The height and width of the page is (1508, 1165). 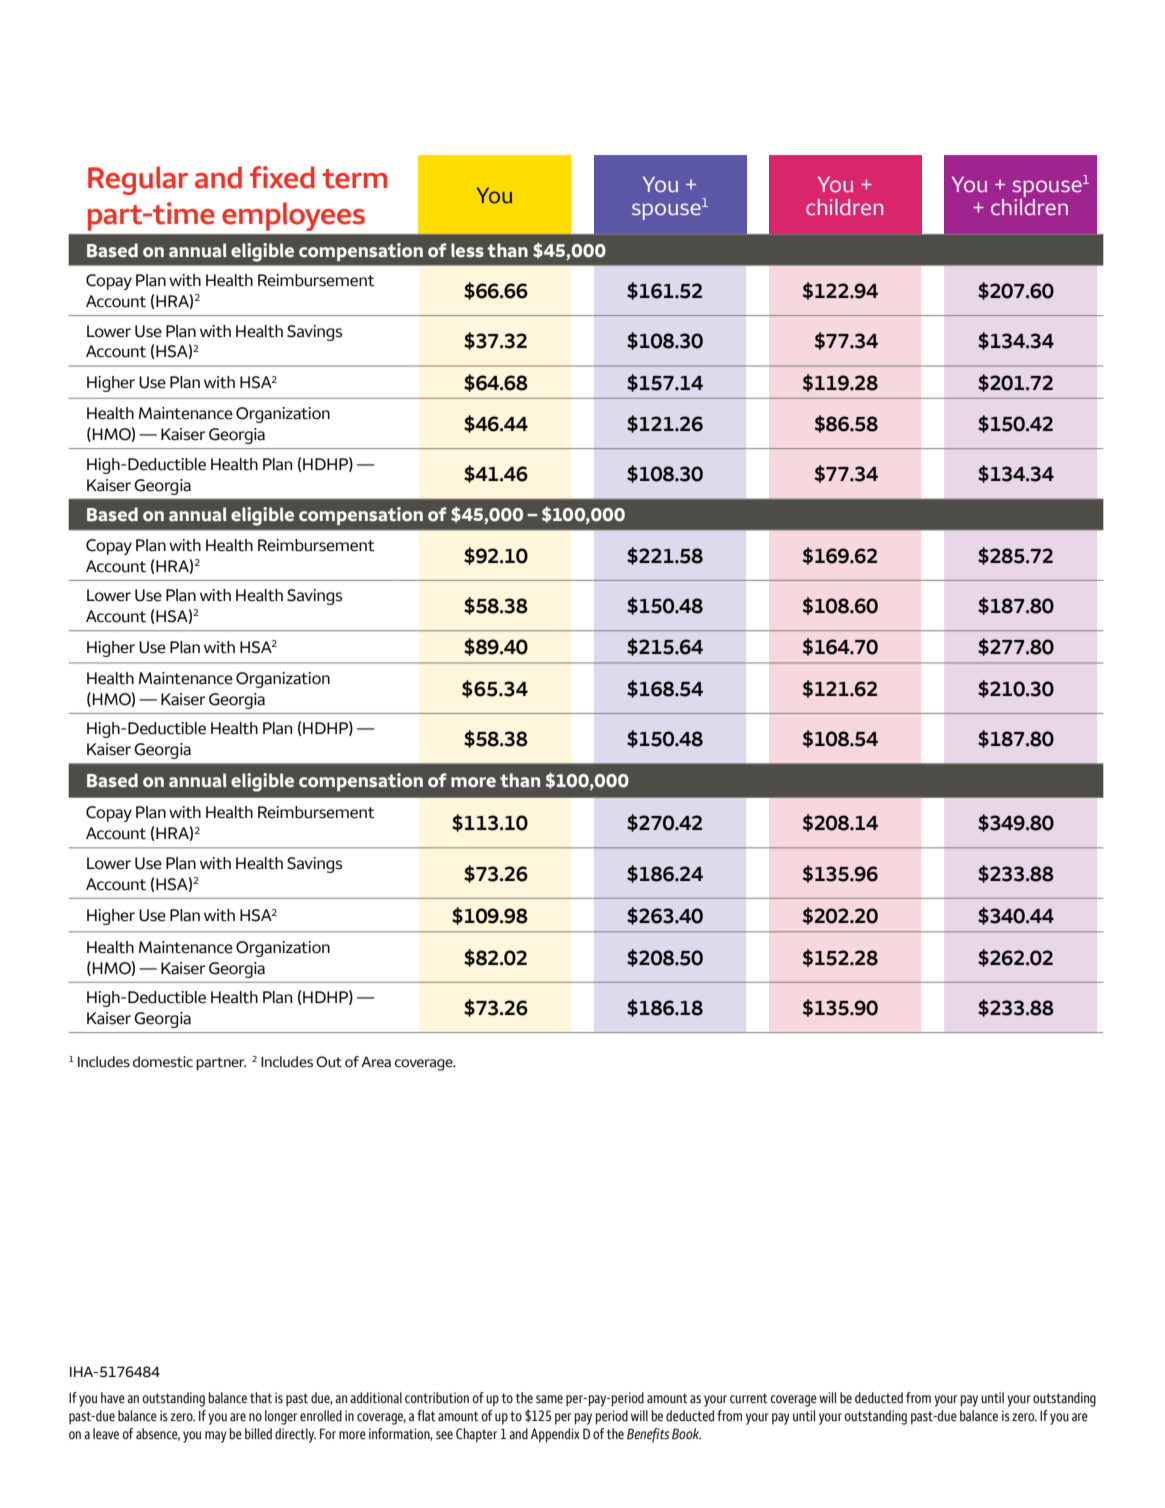 I want to click on less, so click(x=467, y=250).
